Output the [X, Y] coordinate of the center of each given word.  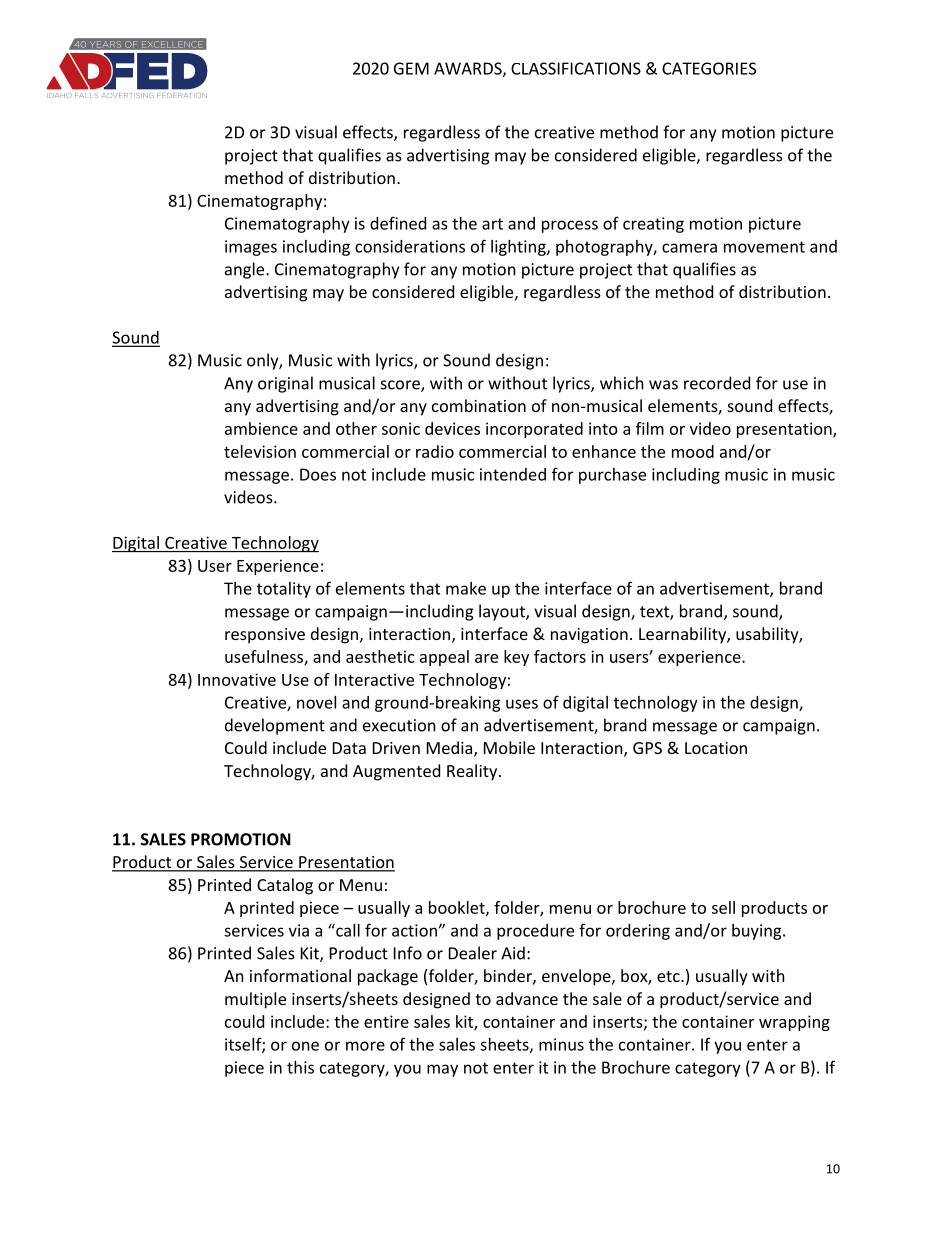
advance [527, 998]
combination [479, 405]
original [285, 384]
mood [693, 451]
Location [716, 748]
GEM [411, 68]
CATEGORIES [709, 68]
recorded [717, 383]
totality [284, 590]
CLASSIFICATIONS [576, 68]
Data [349, 748]
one [305, 1046]
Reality [473, 772]
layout [503, 612]
